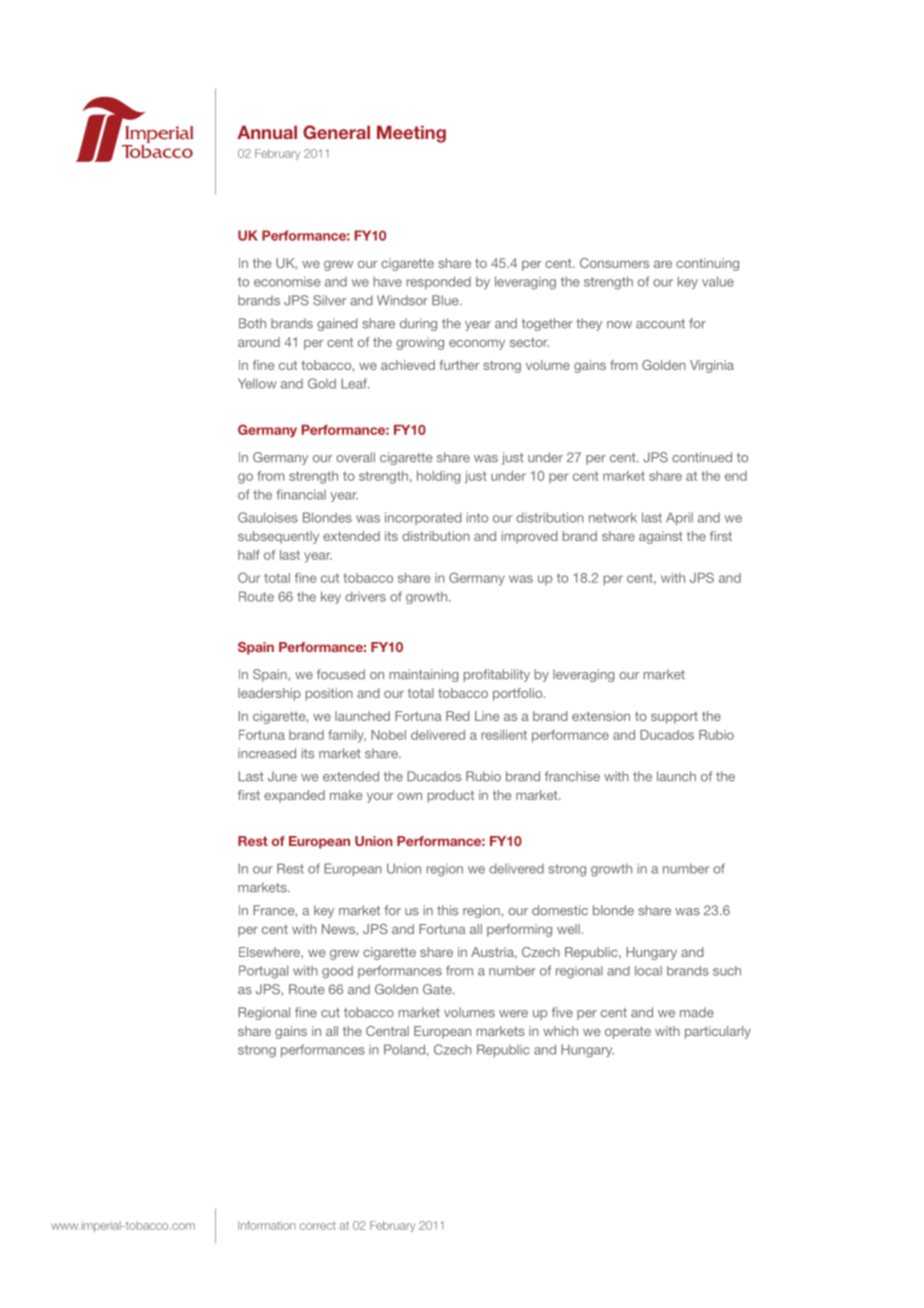  Describe the element at coordinates (329, 694) in the image. I see `position` at that location.
